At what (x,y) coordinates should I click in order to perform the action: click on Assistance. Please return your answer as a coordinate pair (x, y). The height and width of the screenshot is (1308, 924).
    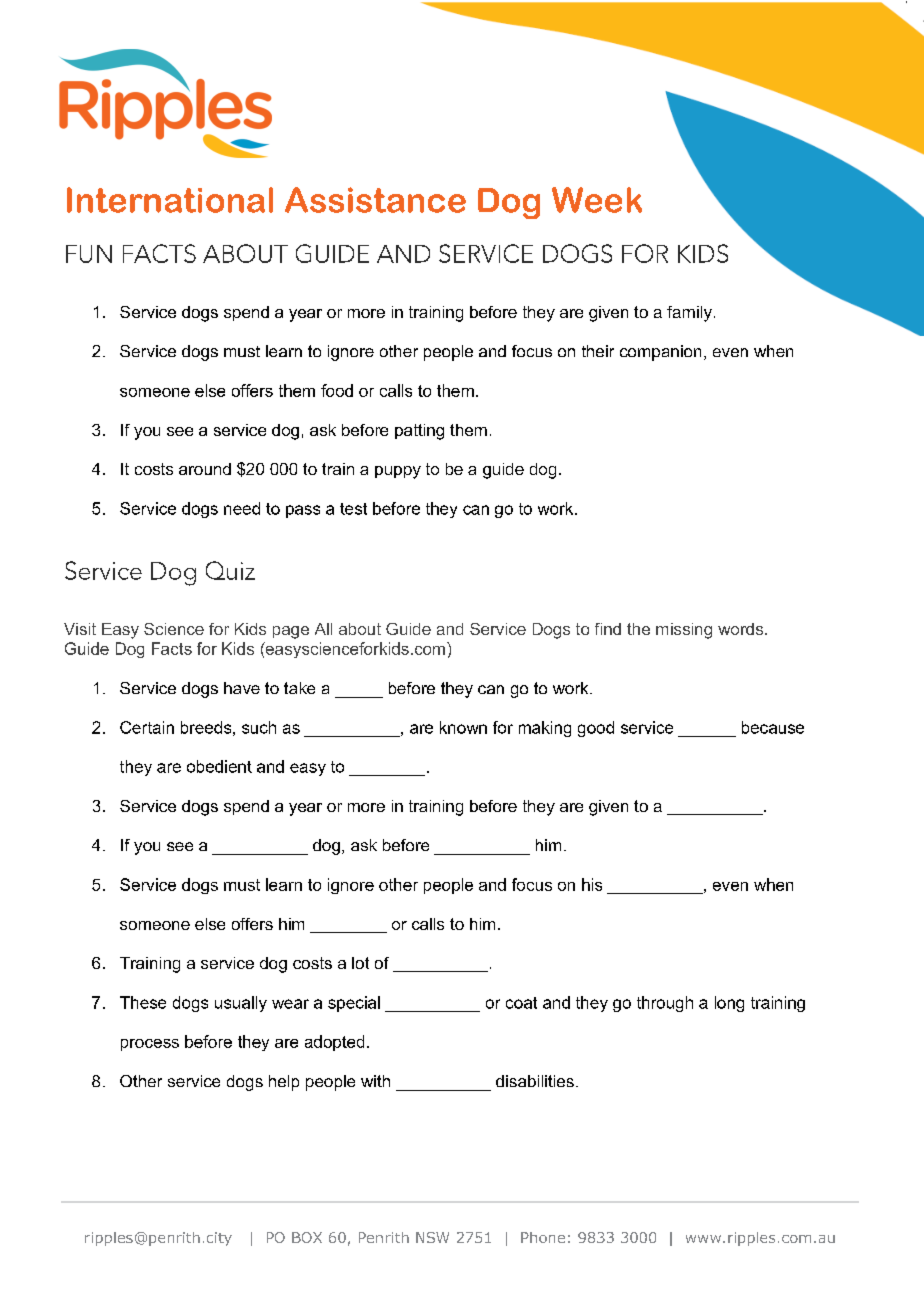
    Looking at the image, I should click on (375, 200).
